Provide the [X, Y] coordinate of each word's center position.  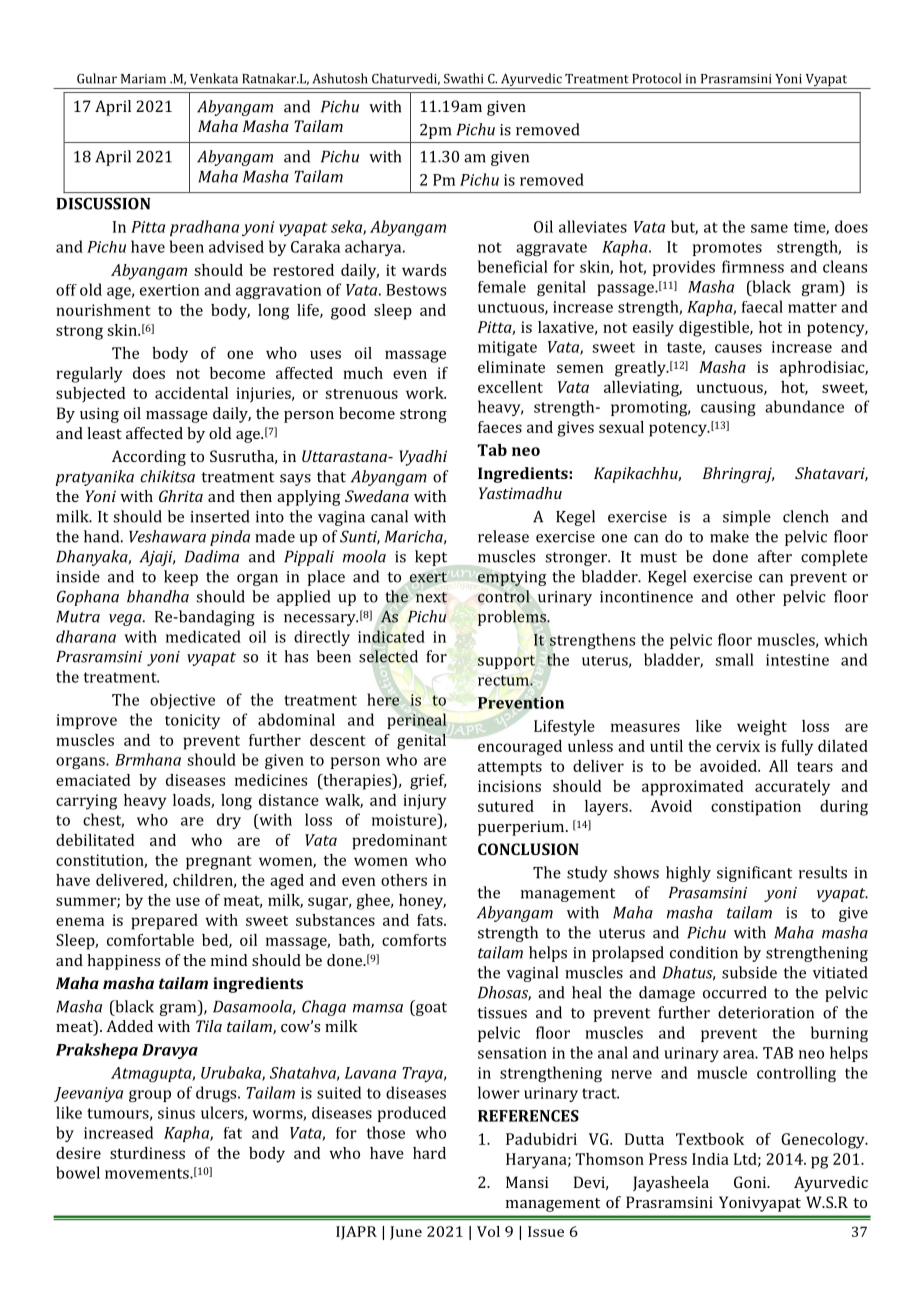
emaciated [93, 780]
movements [148, 1173]
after [775, 556]
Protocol [656, 78]
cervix [738, 746]
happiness [123, 962]
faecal [762, 306]
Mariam [143, 79]
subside [749, 972]
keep [181, 578]
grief [428, 782]
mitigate [507, 348]
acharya [374, 248]
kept [431, 558]
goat [430, 1008]
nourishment [103, 310]
